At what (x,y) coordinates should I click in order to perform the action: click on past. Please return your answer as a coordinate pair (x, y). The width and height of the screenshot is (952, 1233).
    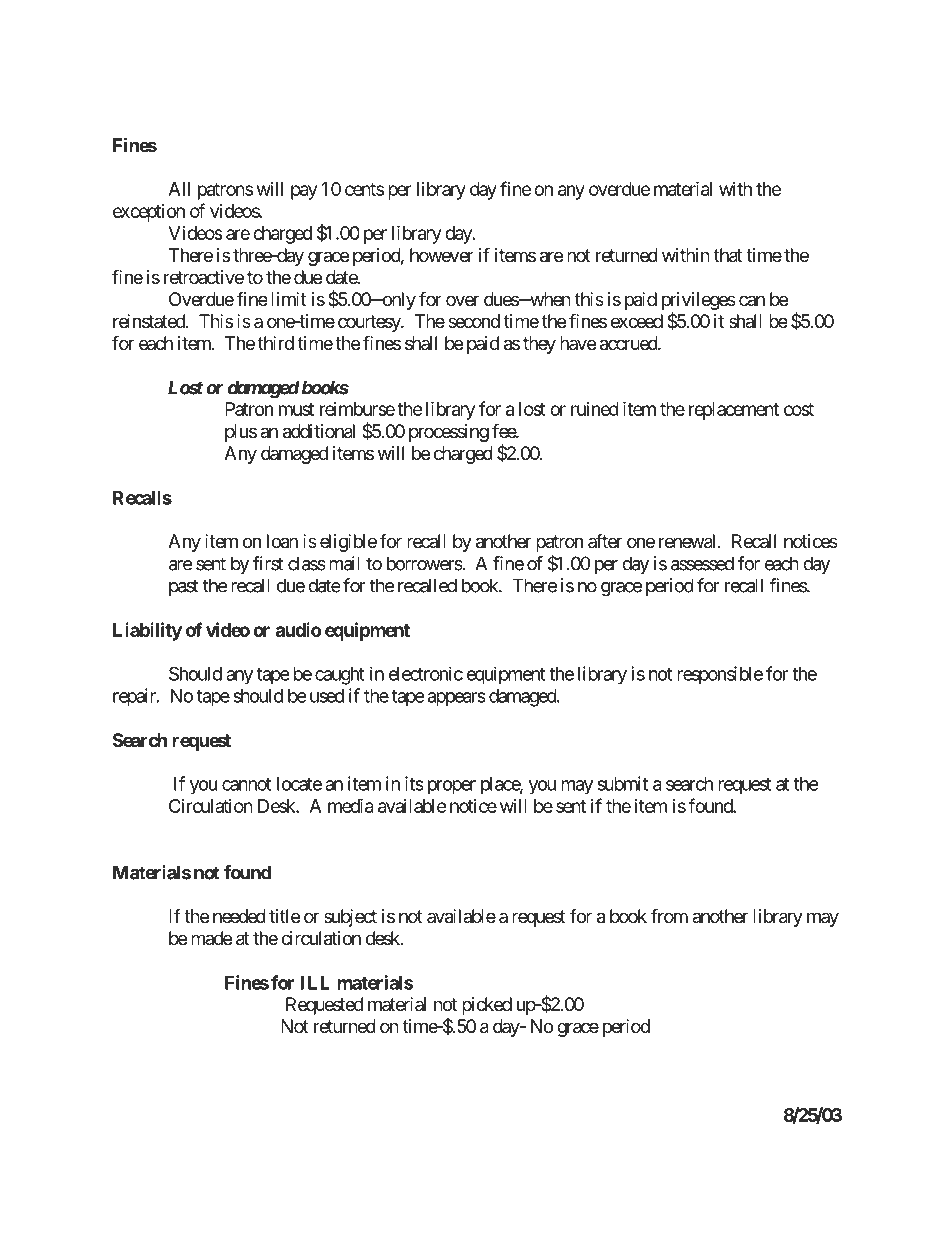
    Looking at the image, I should click on (184, 587).
